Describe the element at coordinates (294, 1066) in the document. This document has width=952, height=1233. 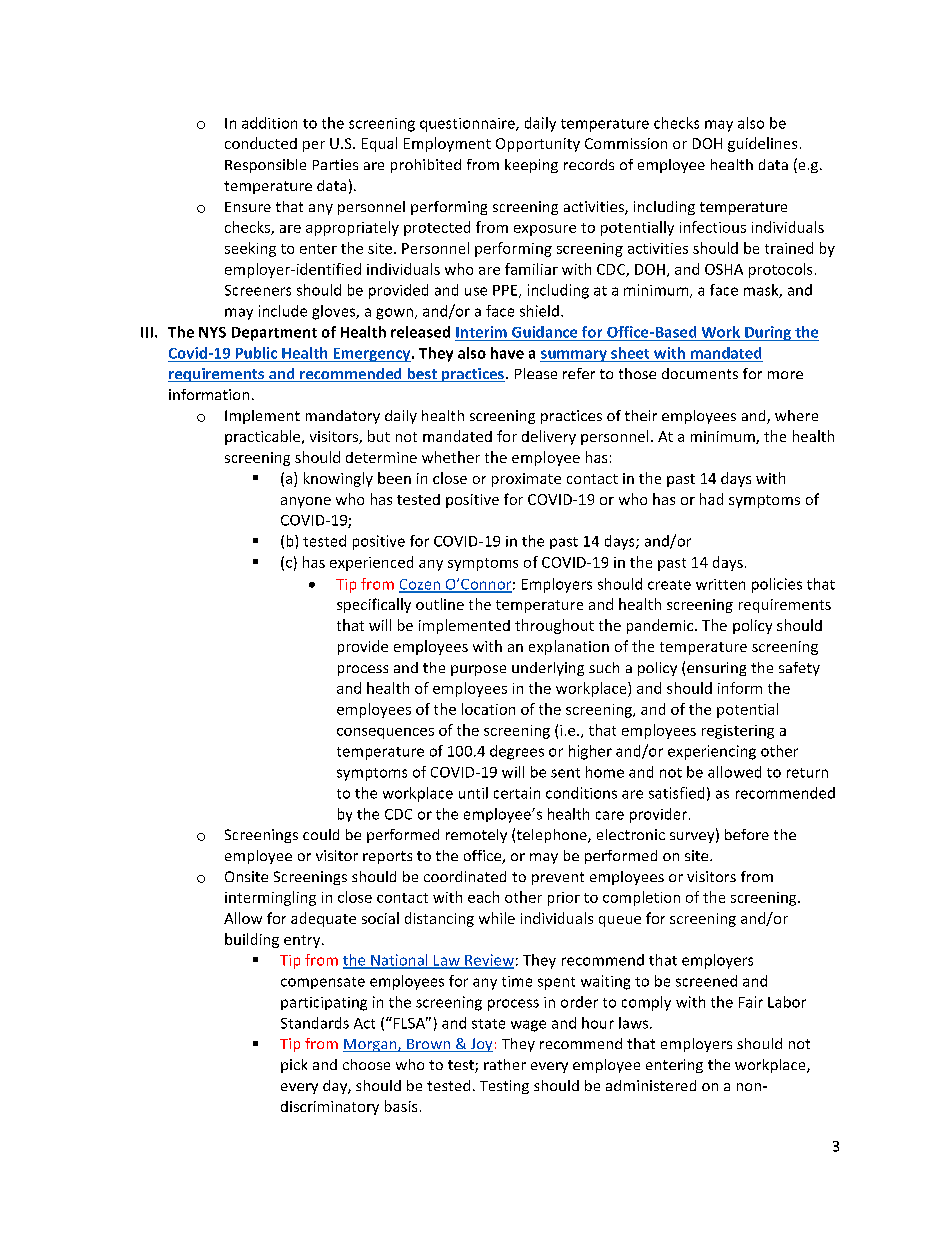
I see `pick` at that location.
